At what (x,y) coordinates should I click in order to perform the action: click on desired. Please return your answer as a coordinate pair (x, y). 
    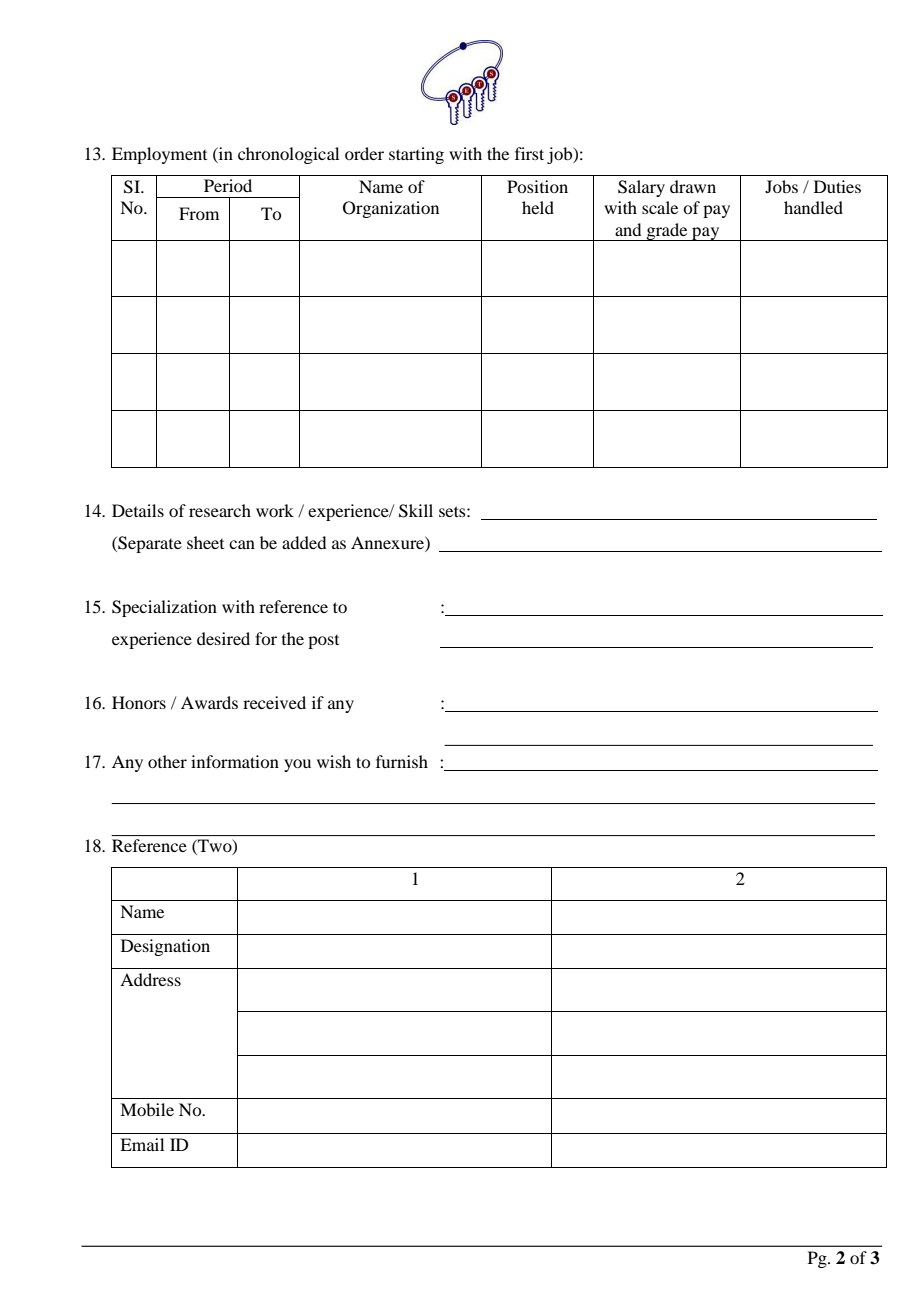
    Looking at the image, I should click on (223, 638).
